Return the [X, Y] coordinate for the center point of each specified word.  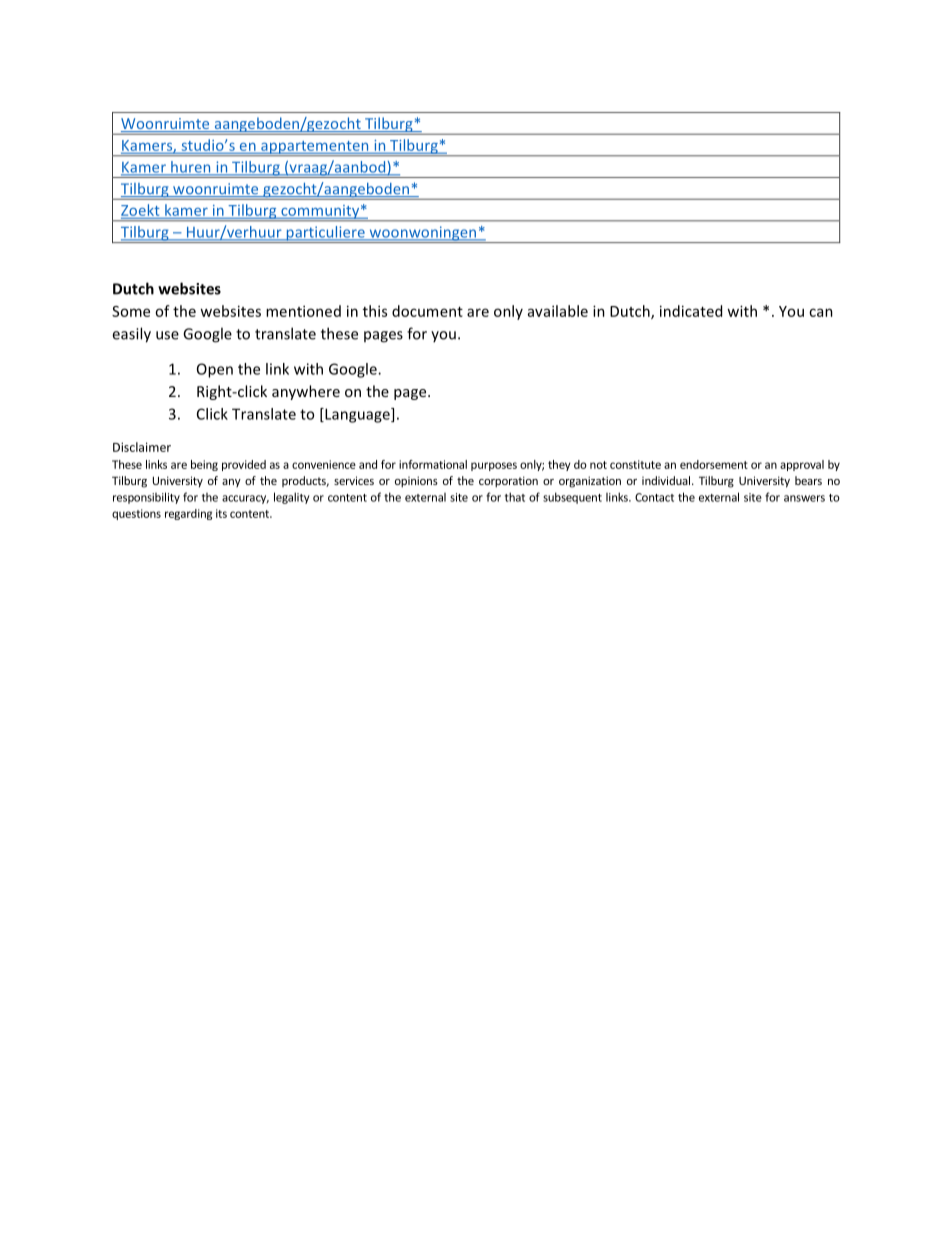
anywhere [306, 392]
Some [131, 311]
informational [433, 464]
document [427, 311]
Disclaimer [142, 447]
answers [804, 498]
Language [357, 415]
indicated [691, 311]
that [515, 497]
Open [215, 370]
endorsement [714, 464]
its [221, 513]
